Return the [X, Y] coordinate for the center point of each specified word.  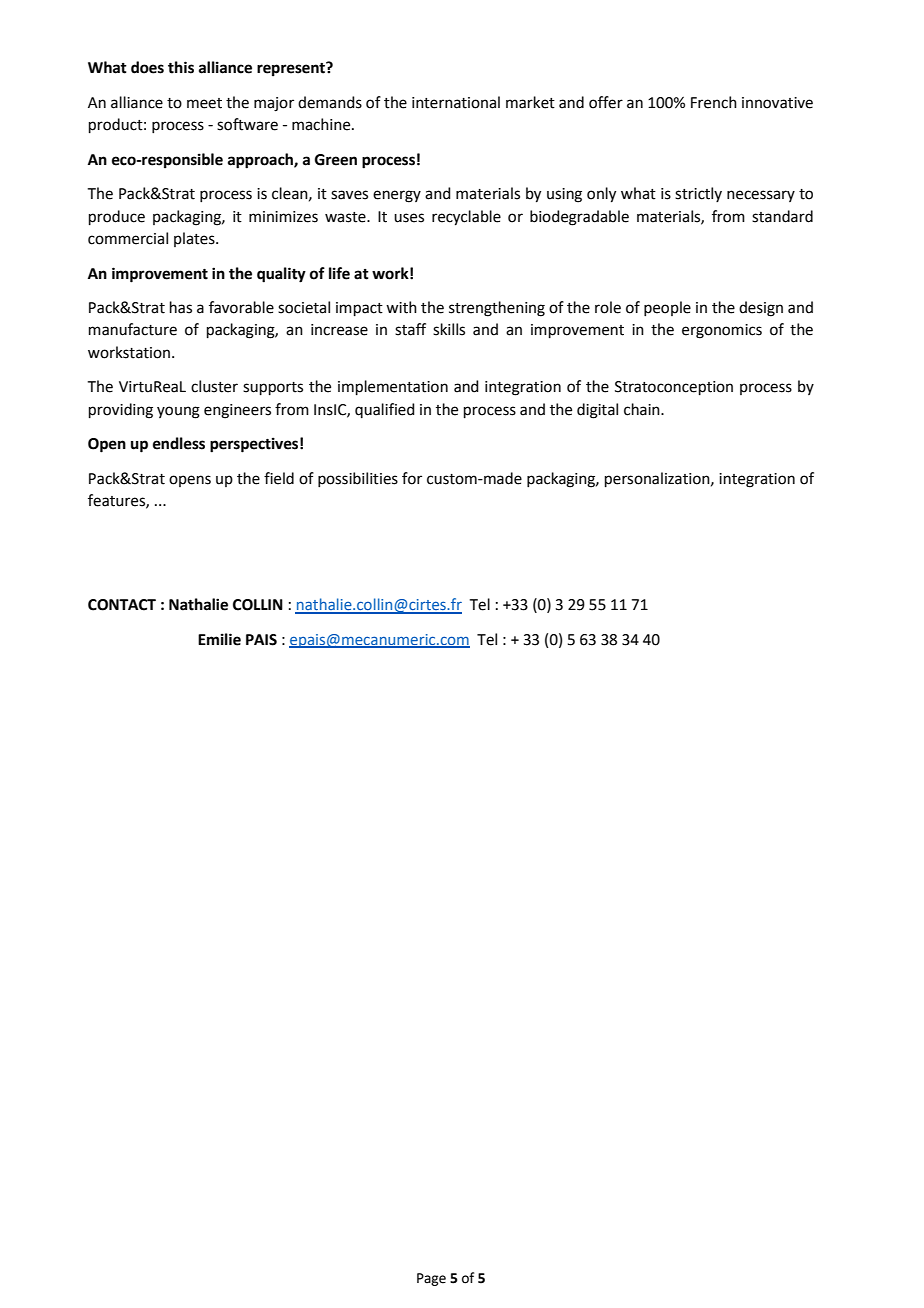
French [714, 102]
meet [204, 103]
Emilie [219, 639]
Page [431, 1279]
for [412, 478]
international [456, 102]
